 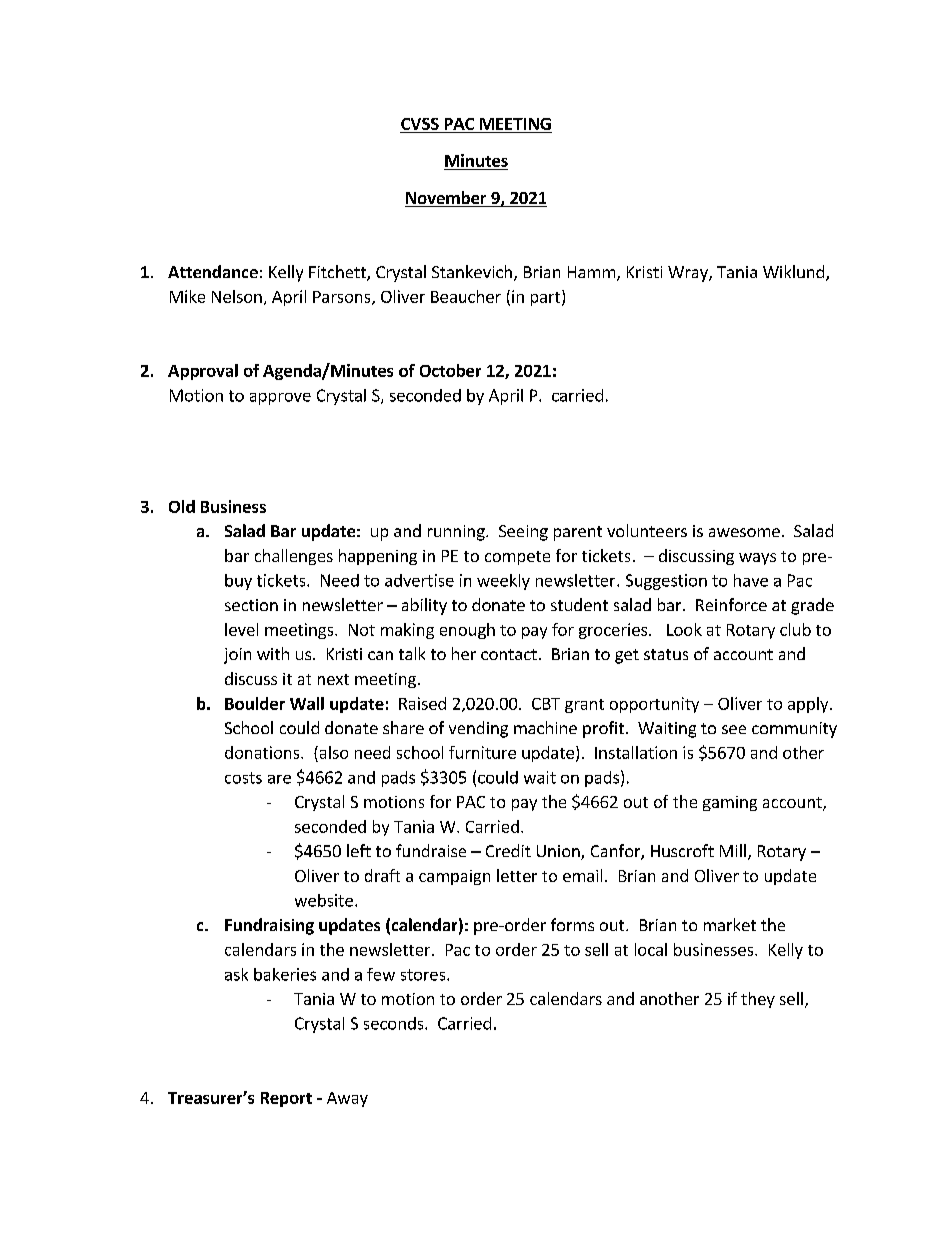 What do you see at coordinates (286, 1099) in the page?
I see `Report` at bounding box center [286, 1099].
